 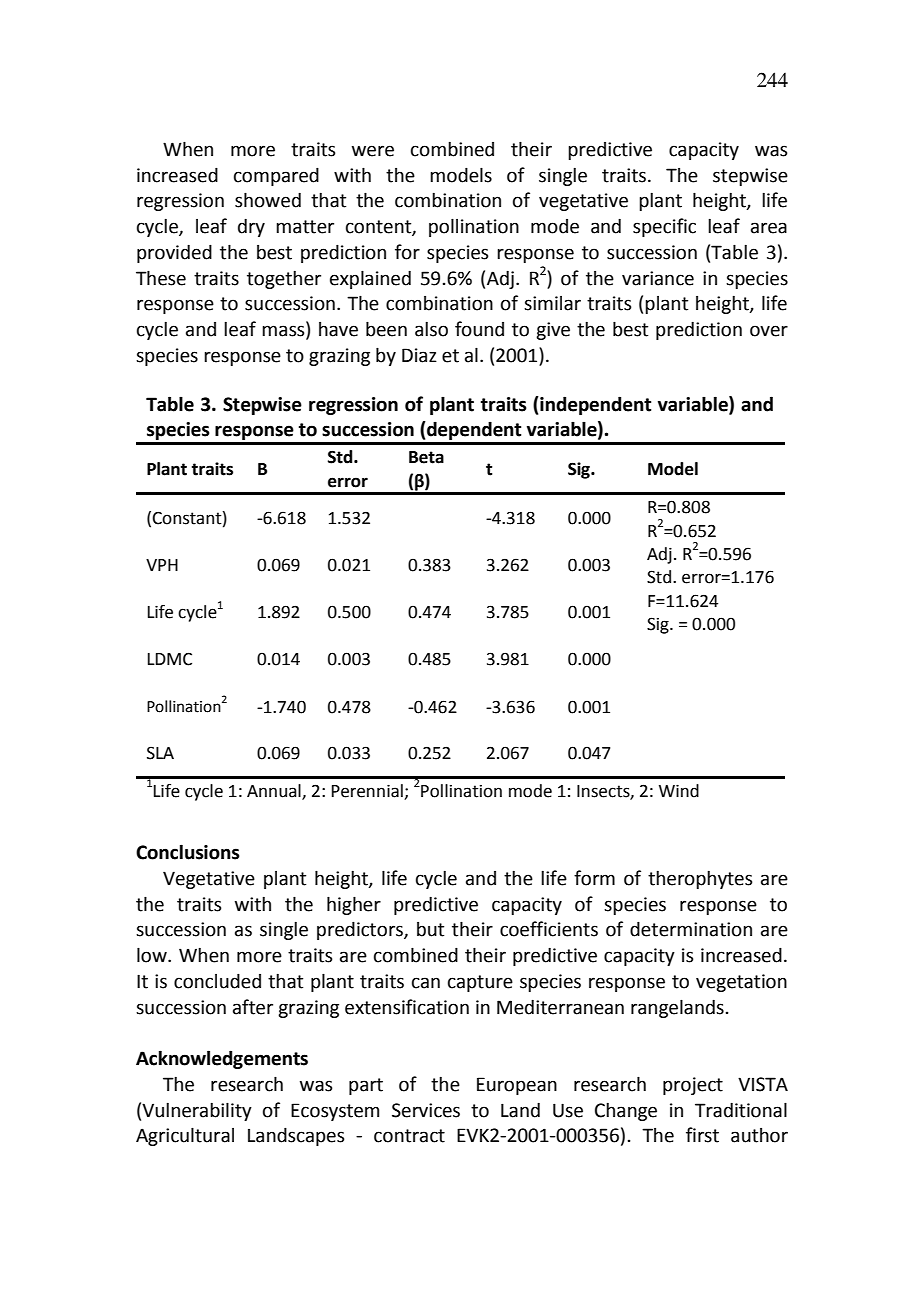 I want to click on Diaz, so click(x=419, y=355).
